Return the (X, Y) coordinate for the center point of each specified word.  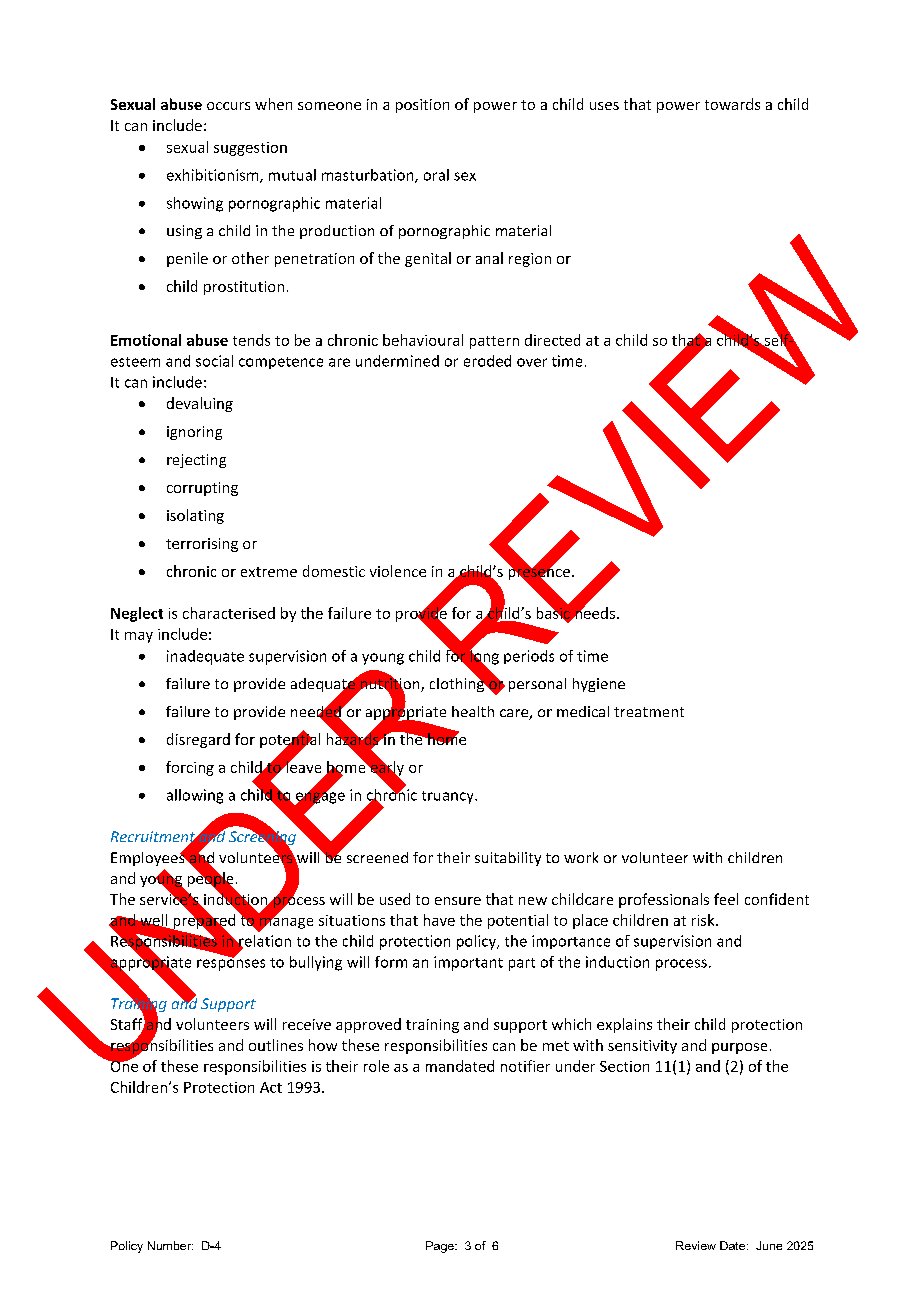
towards (732, 104)
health (473, 711)
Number (170, 1245)
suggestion (250, 149)
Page (441, 1247)
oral (436, 175)
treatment (649, 712)
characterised (229, 613)
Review (696, 1245)
